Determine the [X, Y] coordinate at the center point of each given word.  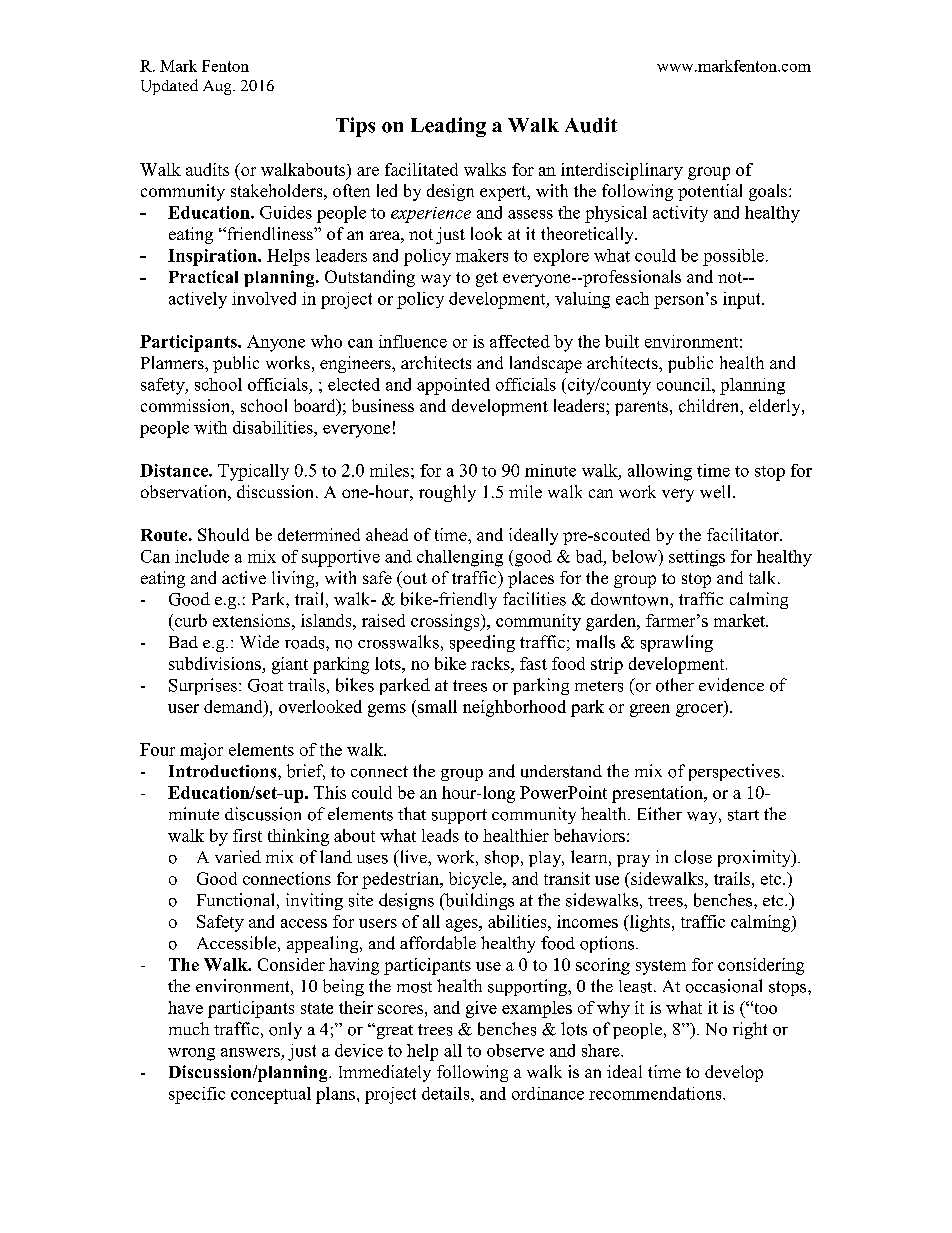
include [202, 556]
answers [250, 1052]
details [447, 1093]
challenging [460, 558]
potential [710, 192]
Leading [448, 127]
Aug [218, 87]
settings [697, 558]
